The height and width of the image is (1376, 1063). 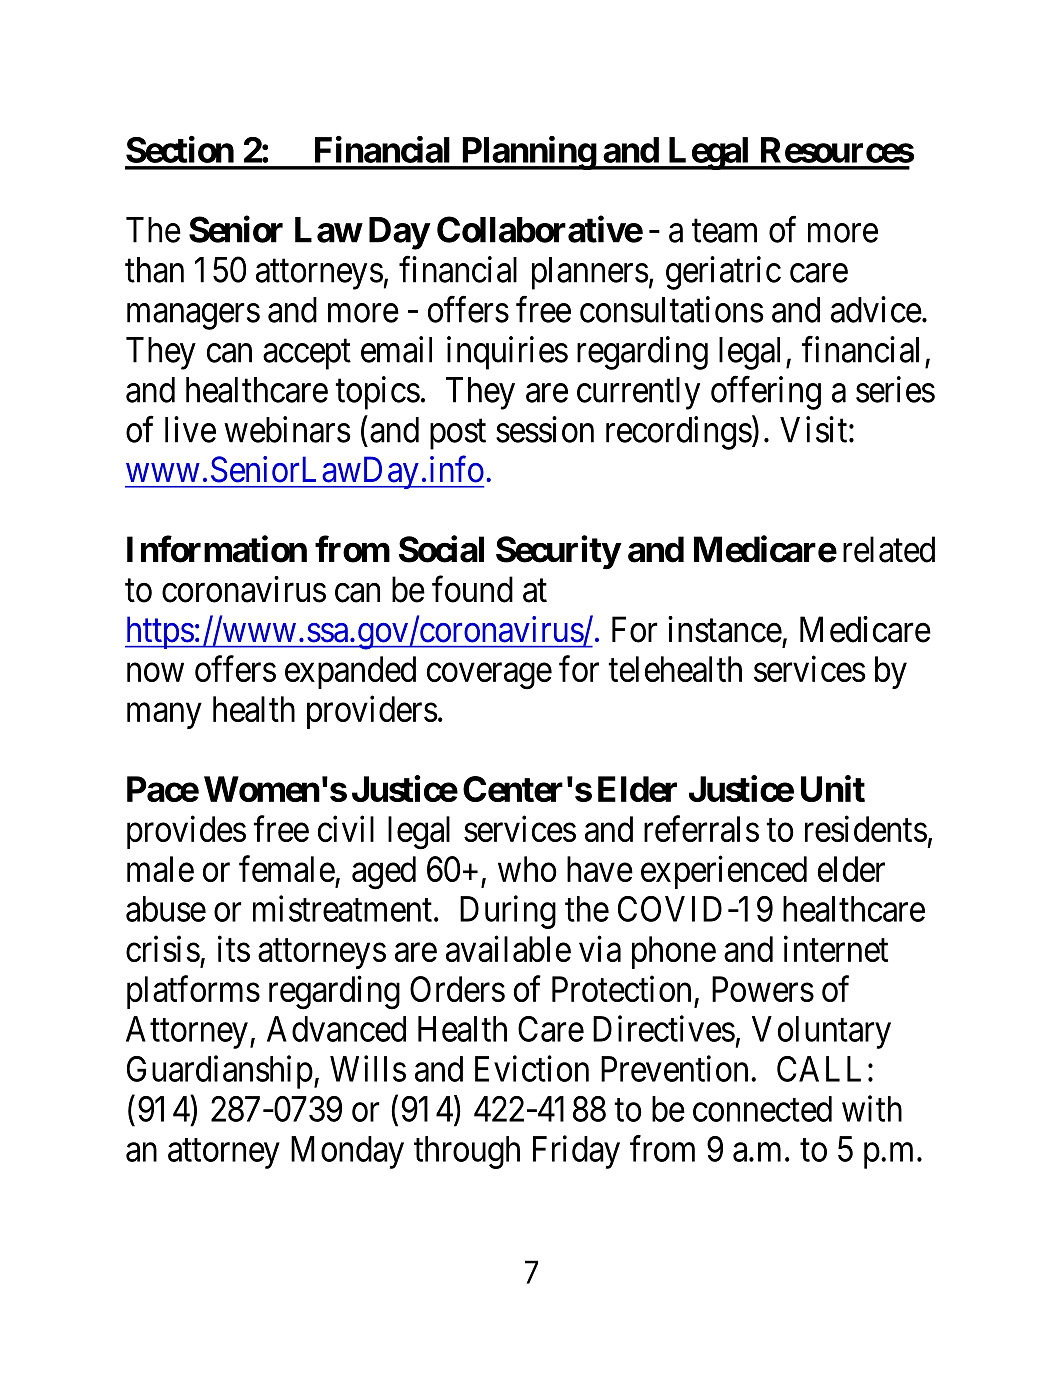 What do you see at coordinates (166, 909) in the image?
I see `abuse` at bounding box center [166, 909].
